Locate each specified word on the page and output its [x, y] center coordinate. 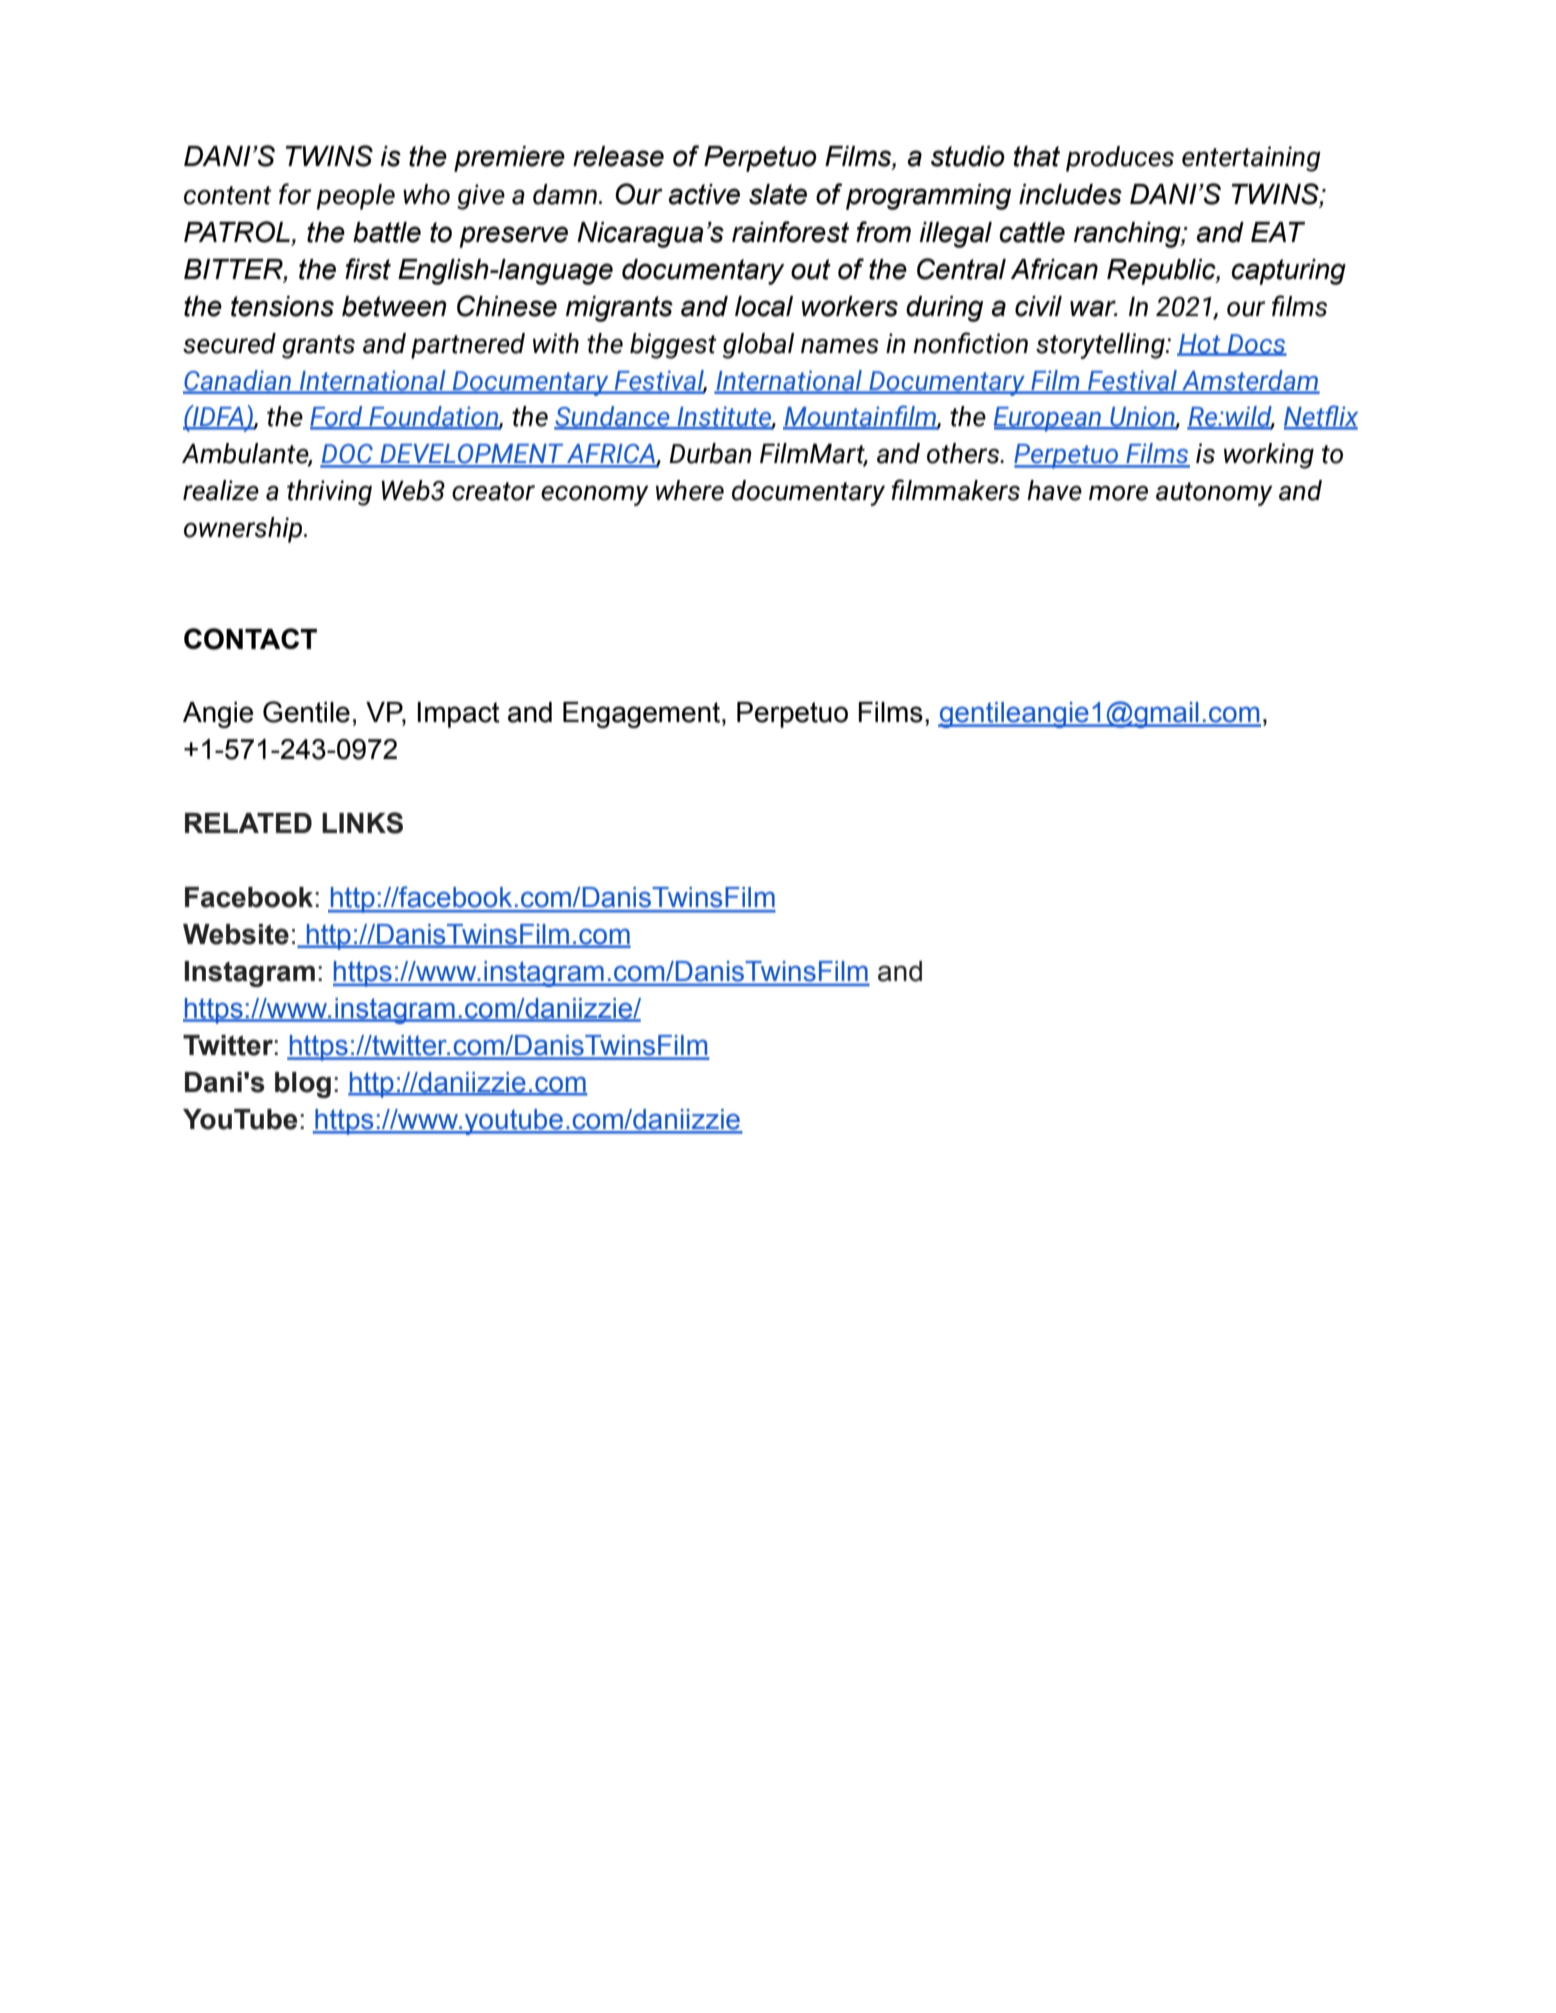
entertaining [1251, 159]
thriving [329, 493]
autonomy [1214, 494]
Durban [710, 453]
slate [778, 194]
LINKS [362, 823]
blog [303, 1085]
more [1118, 493]
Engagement [641, 715]
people [356, 197]
